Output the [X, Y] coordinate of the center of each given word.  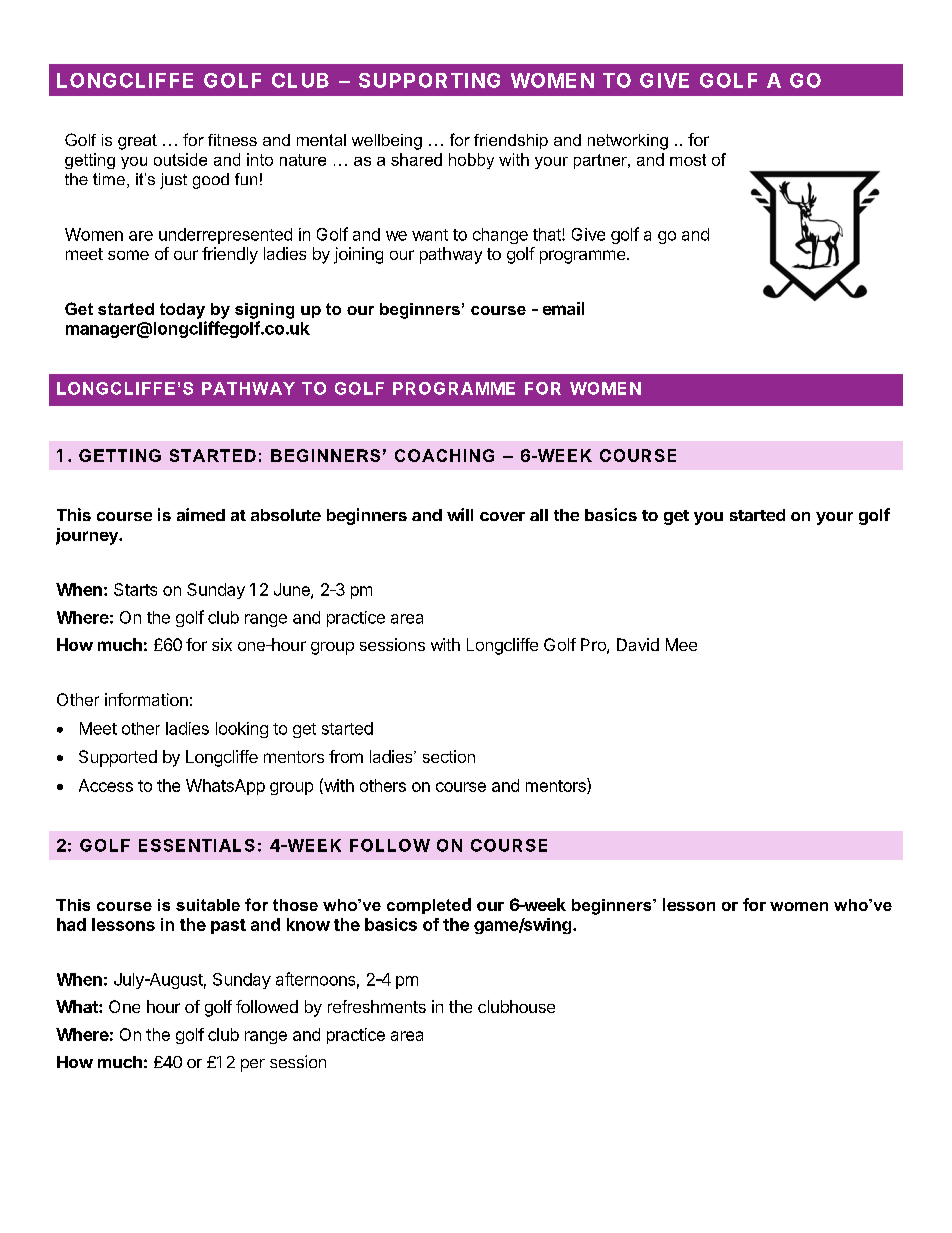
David [638, 644]
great [137, 142]
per [253, 1065]
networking [628, 142]
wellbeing [387, 142]
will [460, 514]
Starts [135, 589]
